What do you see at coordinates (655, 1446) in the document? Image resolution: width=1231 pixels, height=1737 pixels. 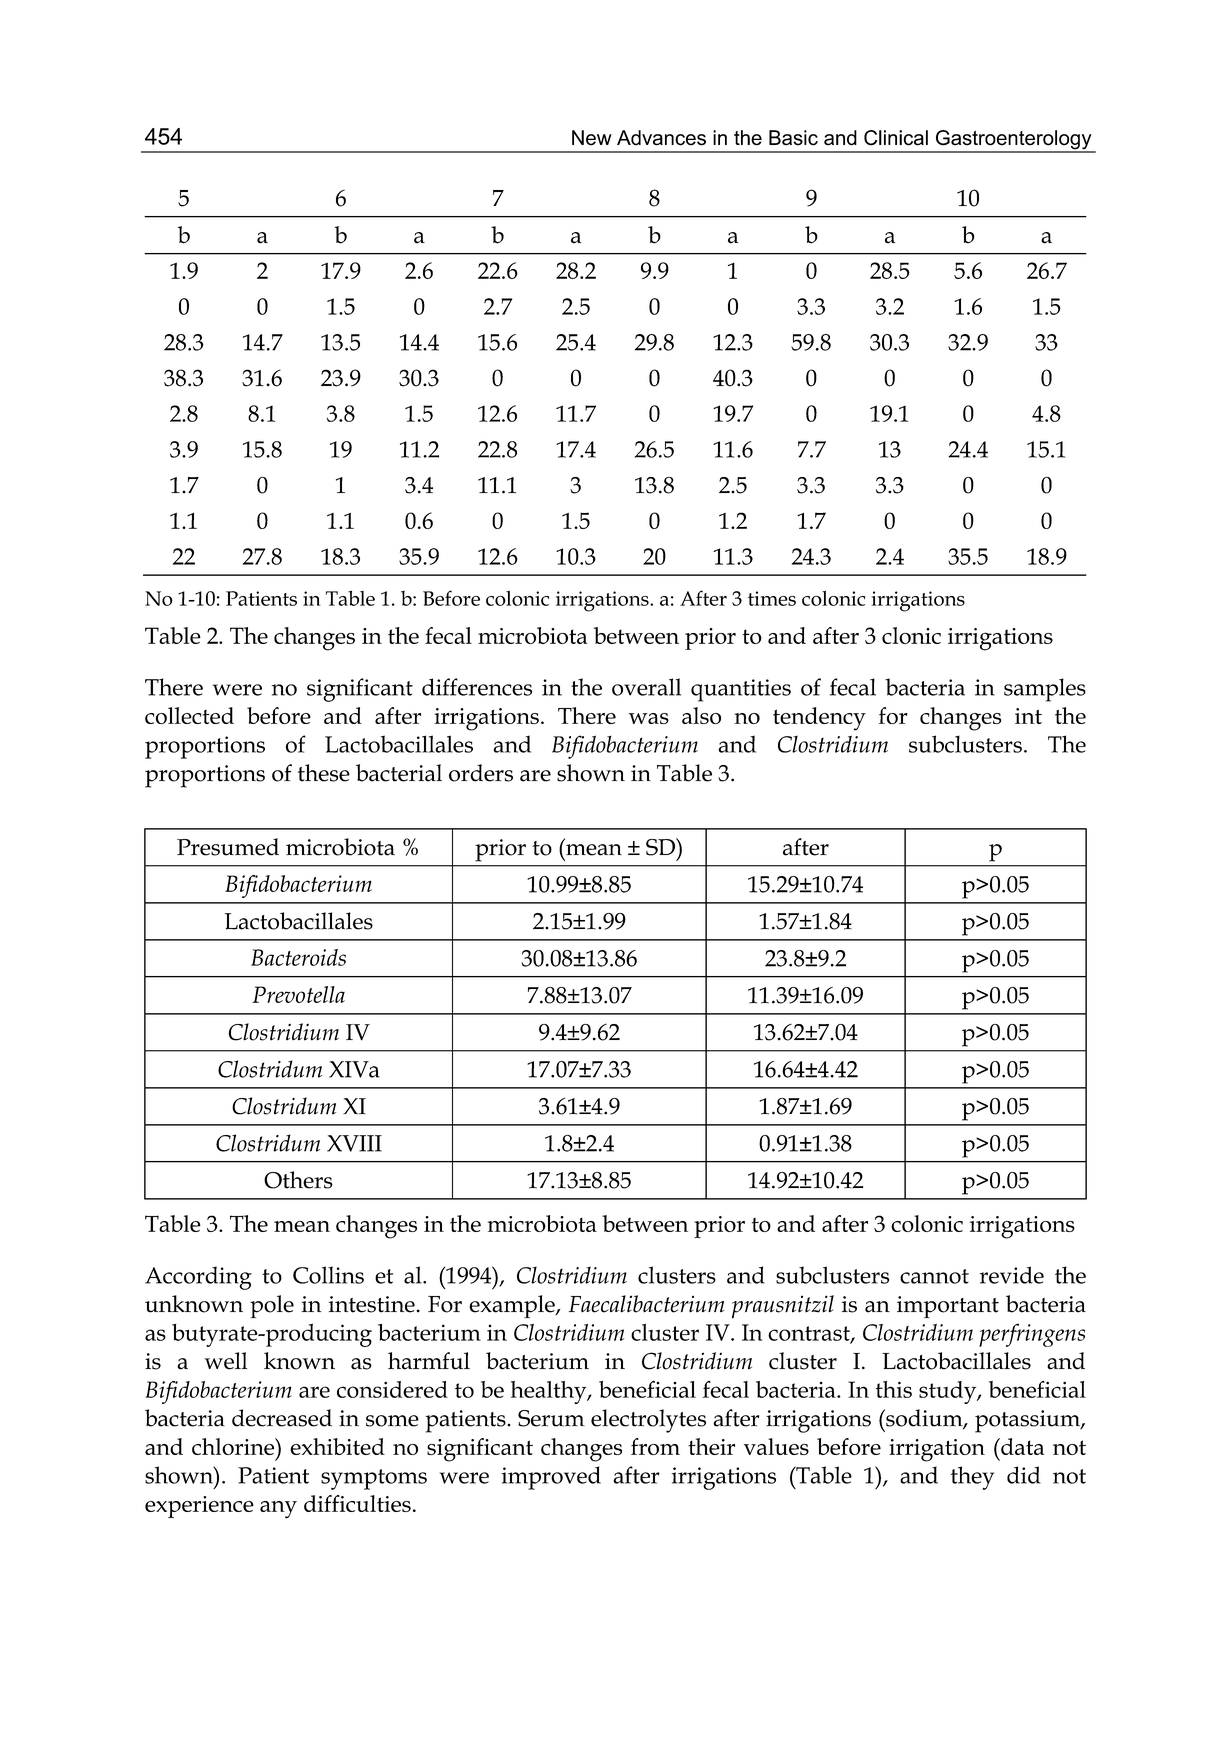 I see `from` at bounding box center [655, 1446].
